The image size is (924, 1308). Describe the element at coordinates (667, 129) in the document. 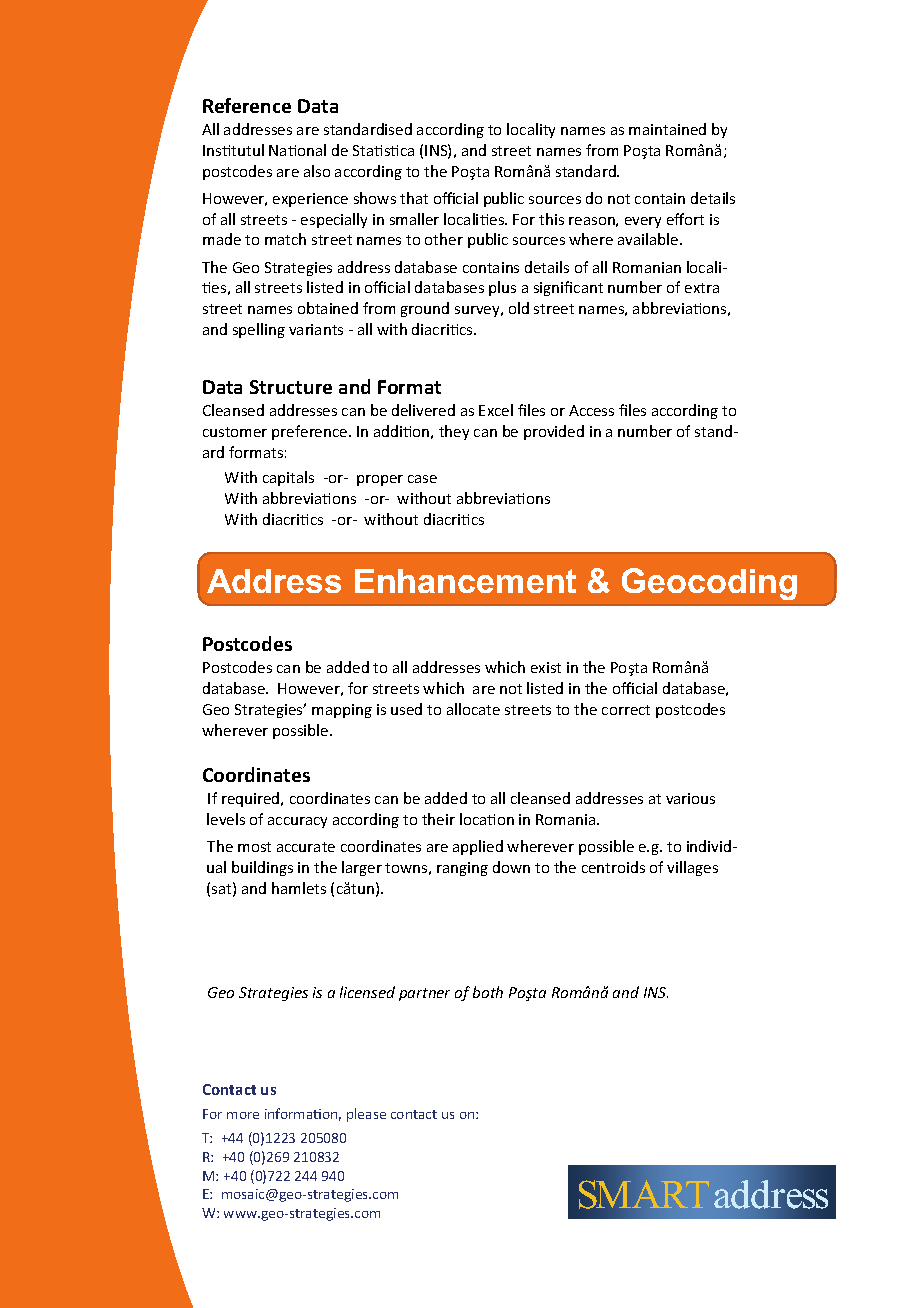

I see `maintained` at that location.
